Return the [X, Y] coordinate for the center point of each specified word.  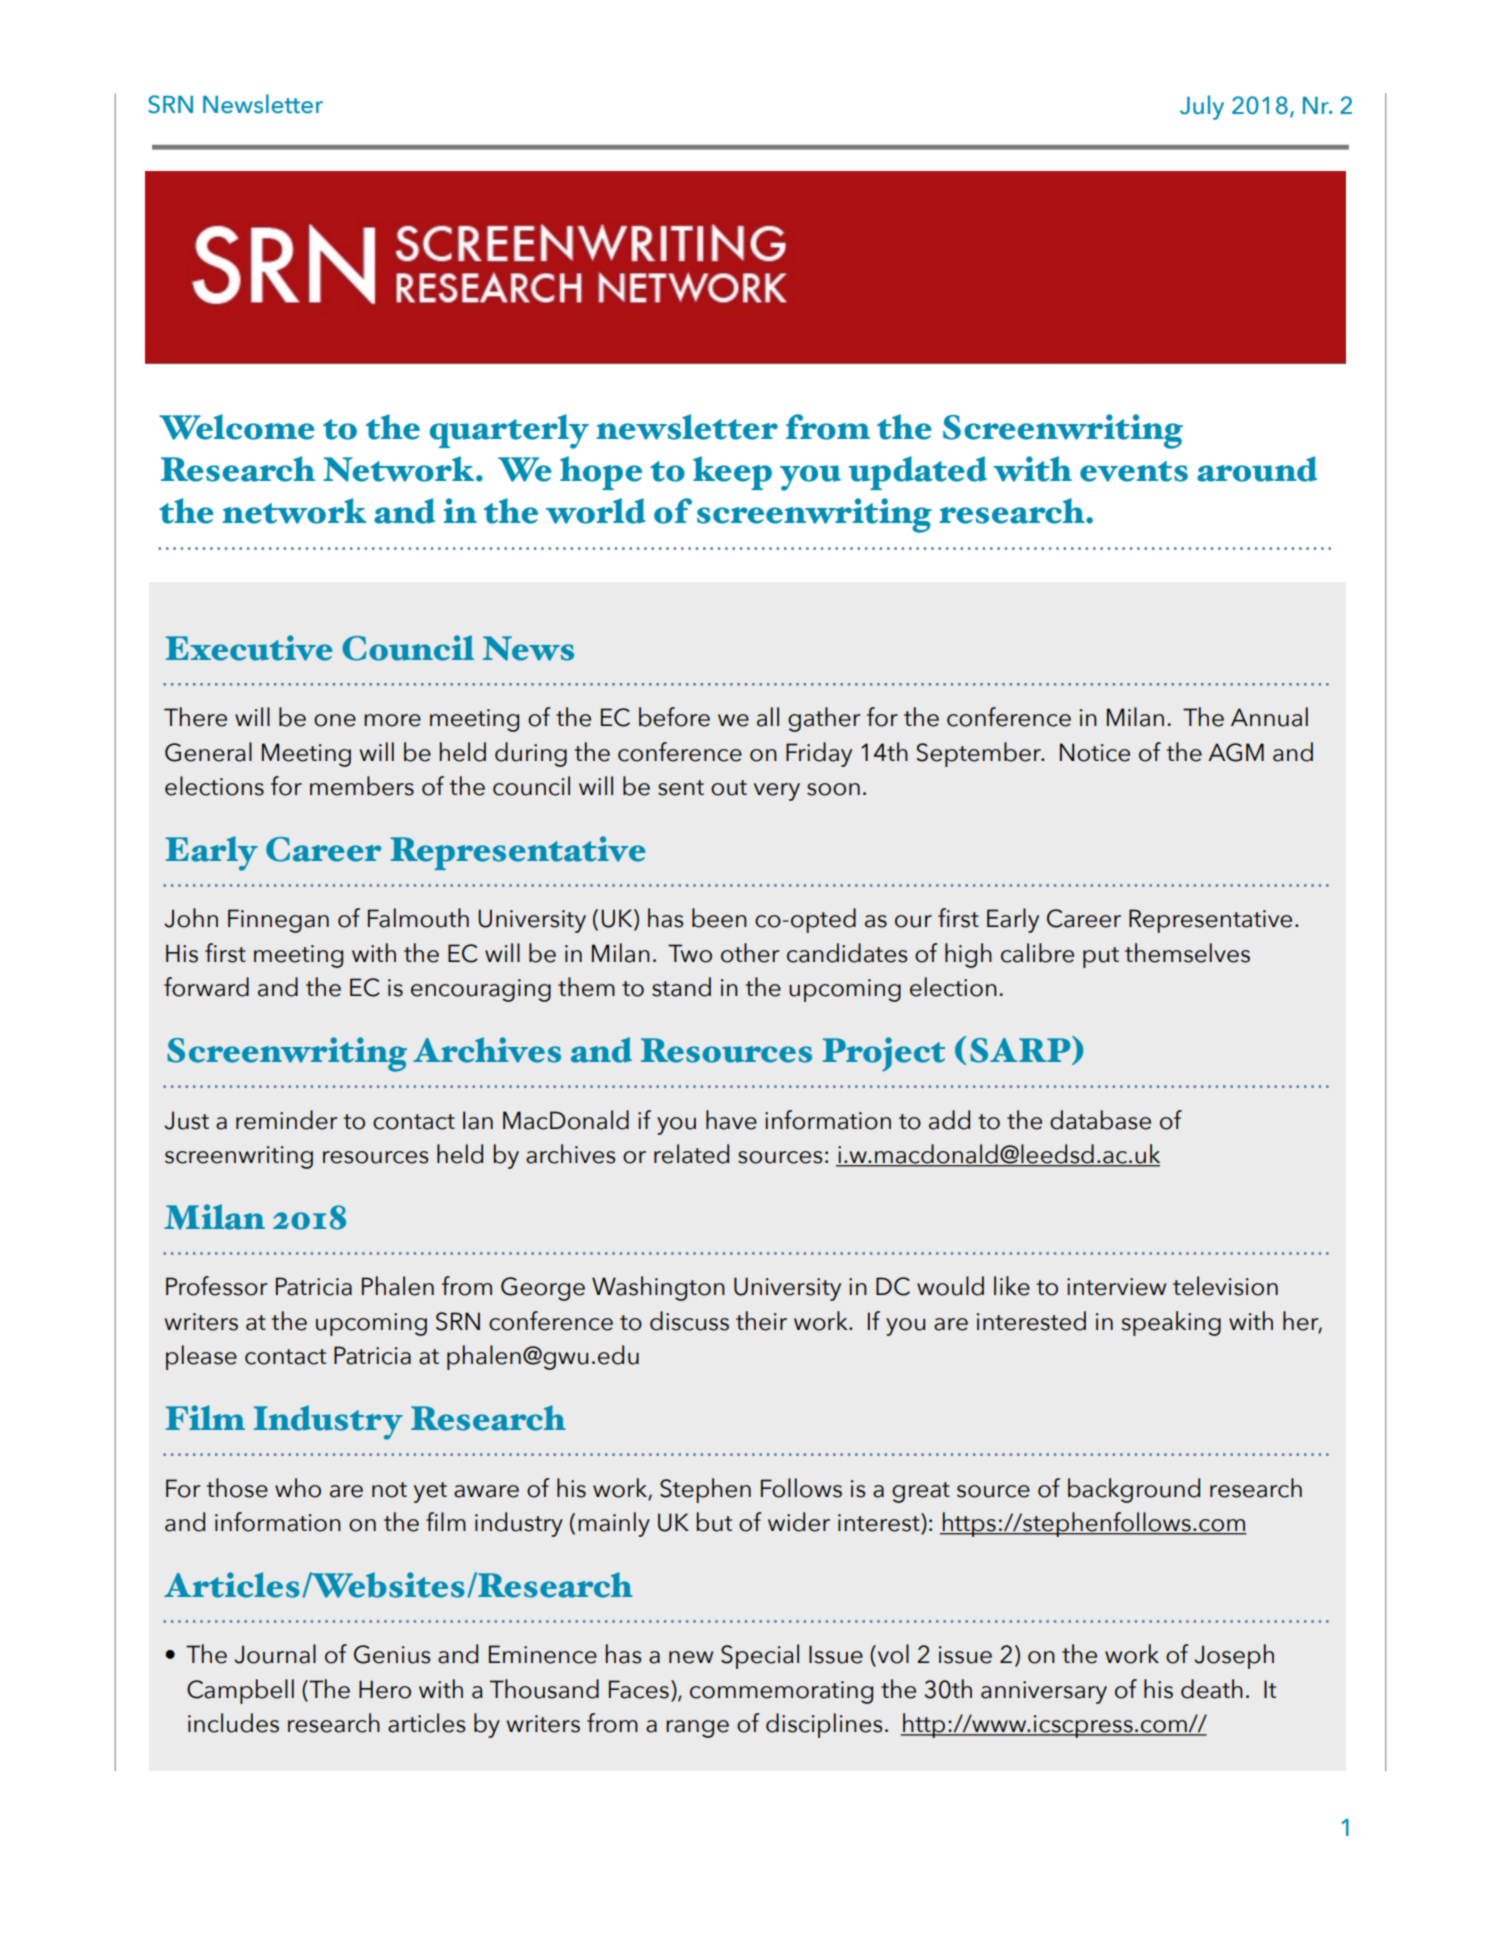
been [719, 918]
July [1202, 107]
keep [732, 473]
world [596, 511]
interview [1116, 1287]
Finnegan [278, 921]
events [1134, 471]
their [761, 1321]
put [1101, 957]
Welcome [237, 427]
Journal [275, 1654]
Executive [249, 648]
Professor [217, 1286]
